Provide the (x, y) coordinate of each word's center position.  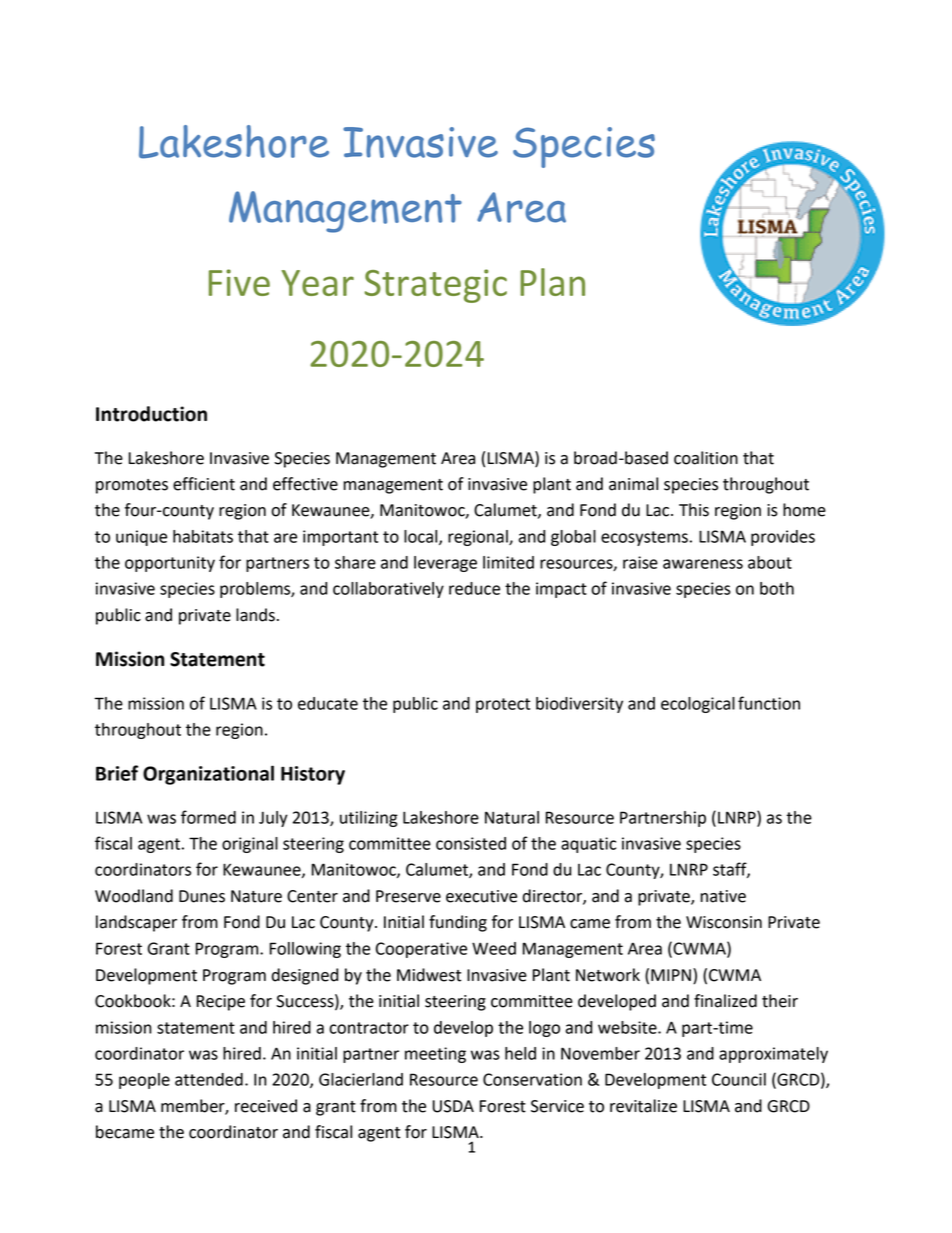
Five (239, 282)
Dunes (202, 896)
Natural (512, 817)
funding (458, 923)
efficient (204, 484)
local (422, 537)
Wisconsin (724, 922)
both (777, 588)
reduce (474, 588)
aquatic (588, 845)
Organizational (208, 775)
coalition (706, 458)
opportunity (170, 564)
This (694, 510)
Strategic (435, 286)
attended (209, 1079)
